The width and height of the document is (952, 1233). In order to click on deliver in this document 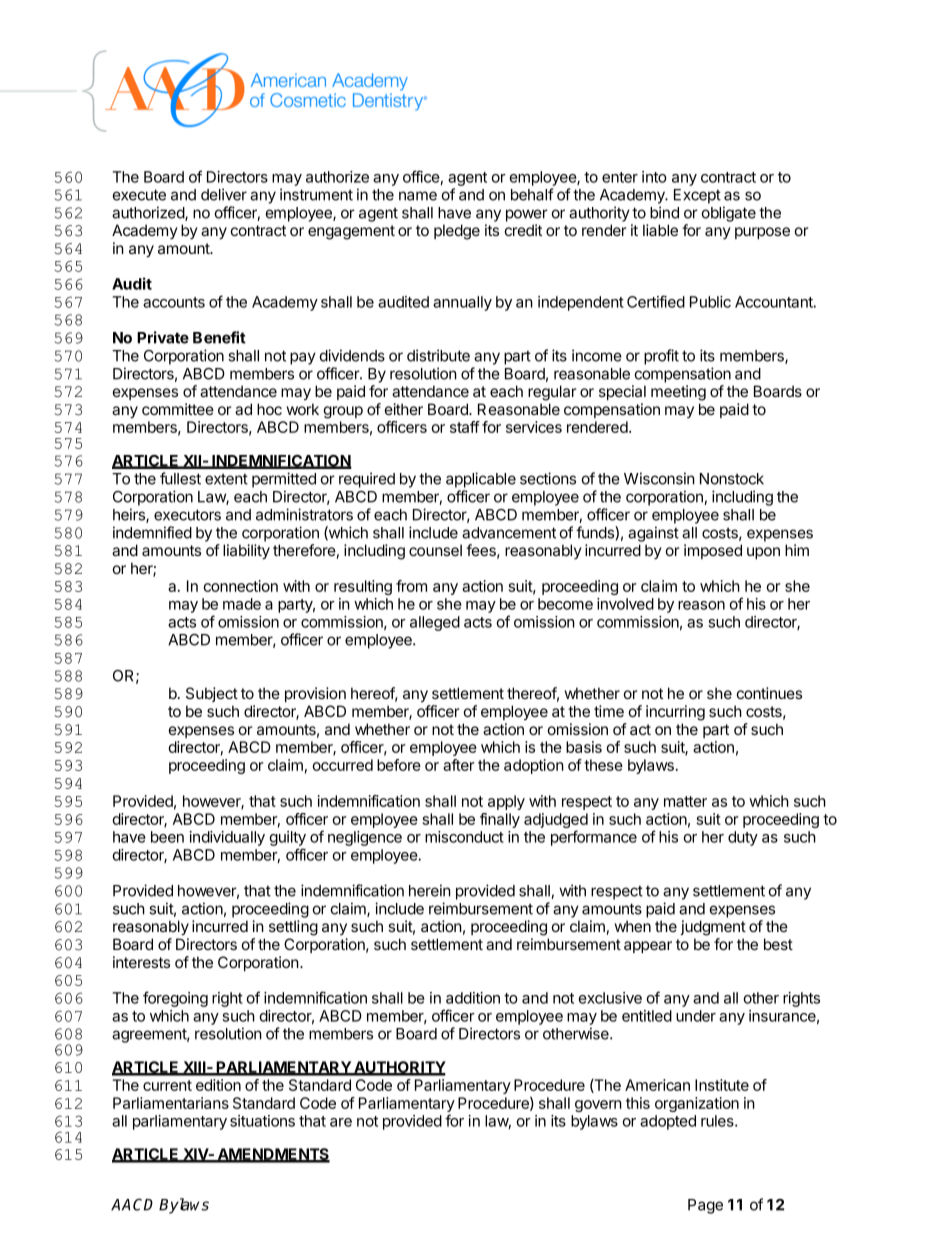, I will do `click(224, 194)`.
